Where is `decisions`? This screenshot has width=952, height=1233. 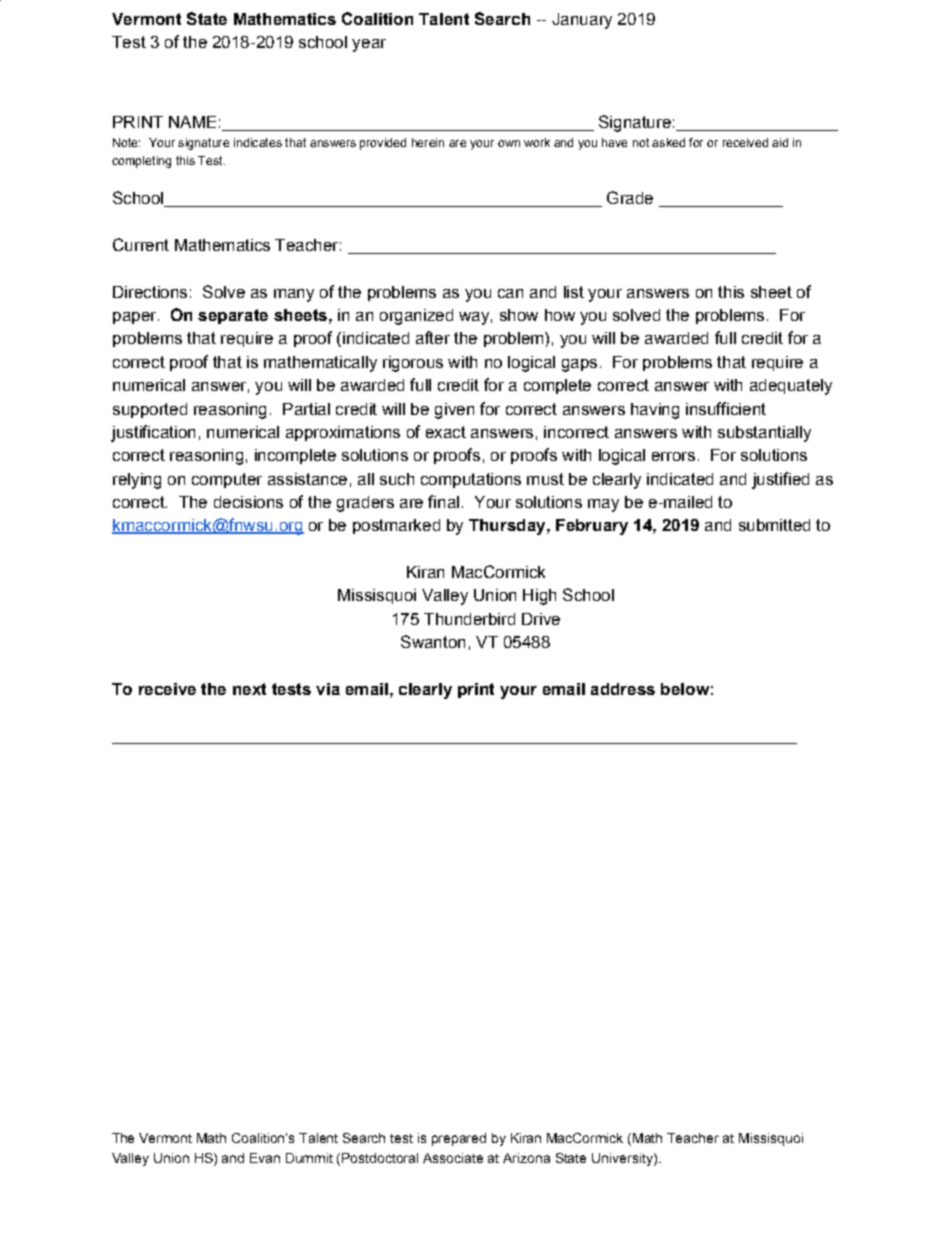 decisions is located at coordinates (248, 502).
